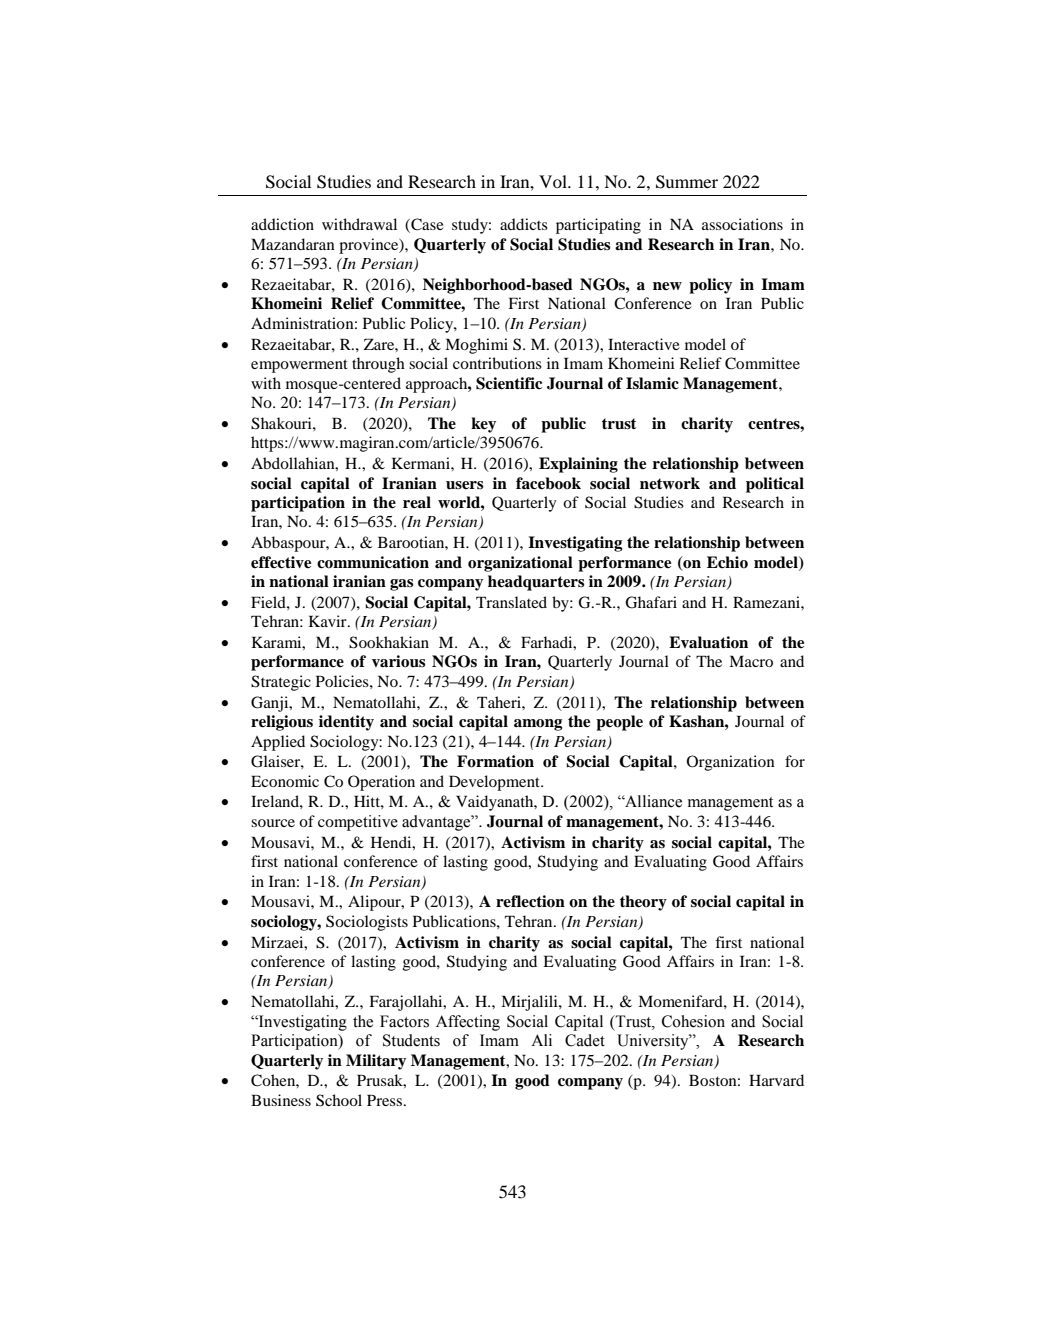 The width and height of the document is (1037, 1342). Describe the element at coordinates (548, 483) in the document. I see `facebook` at that location.
